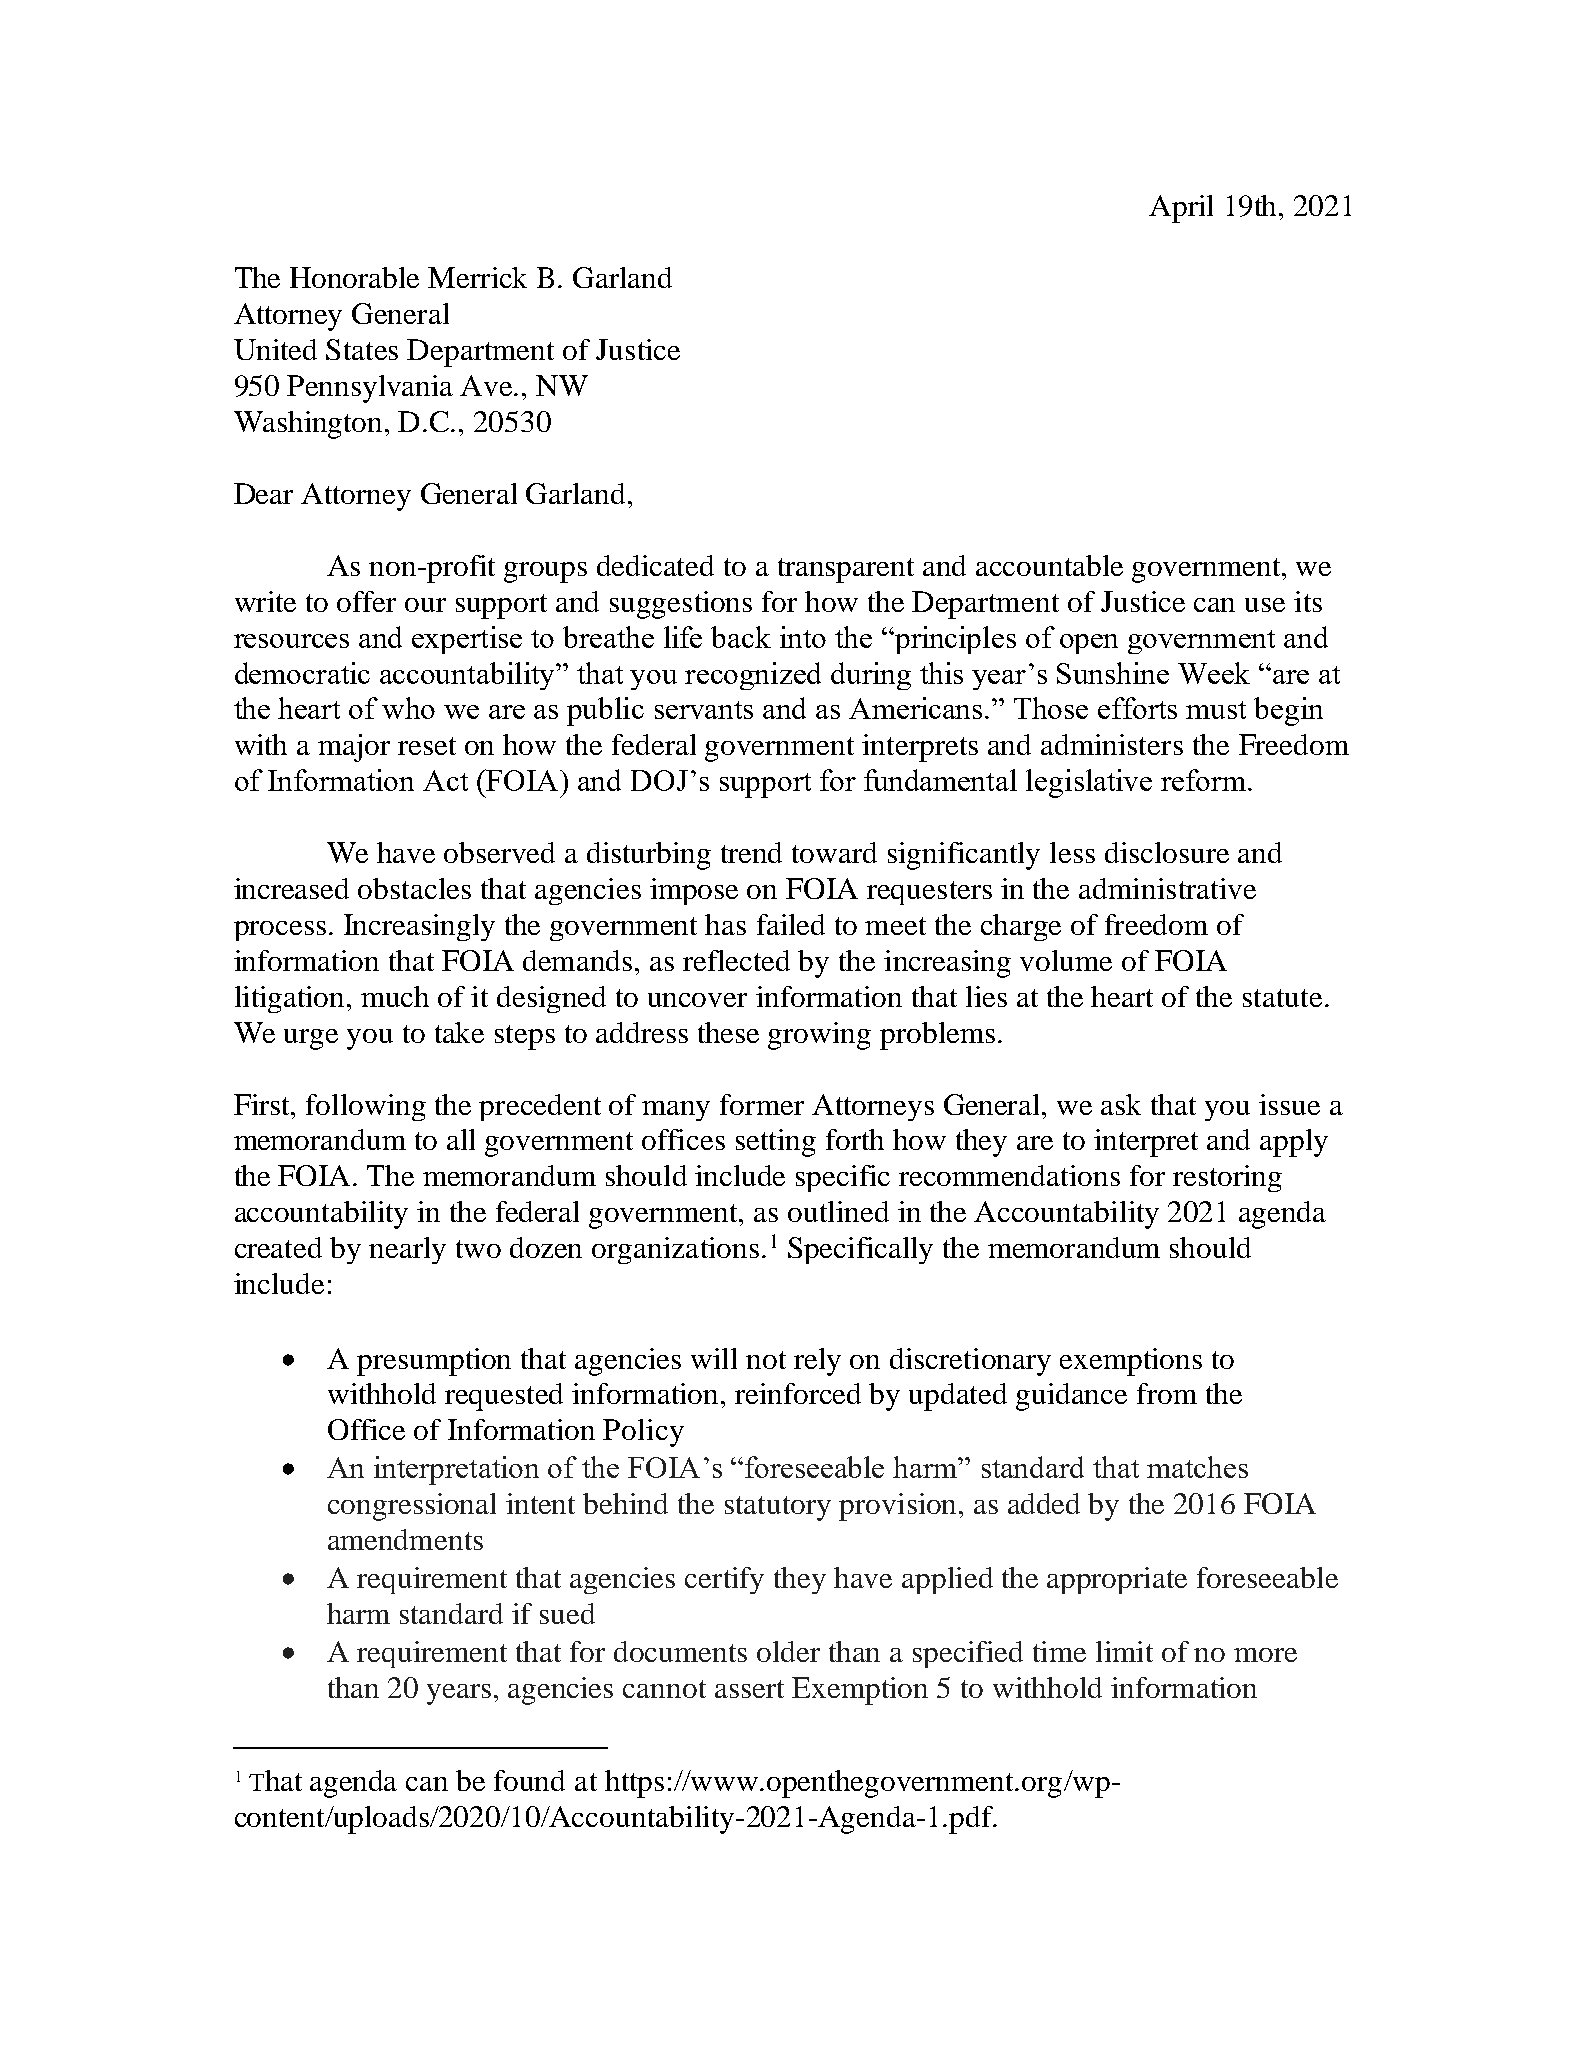 This document has width=1589, height=2056. I want to click on Merrick, so click(477, 277).
